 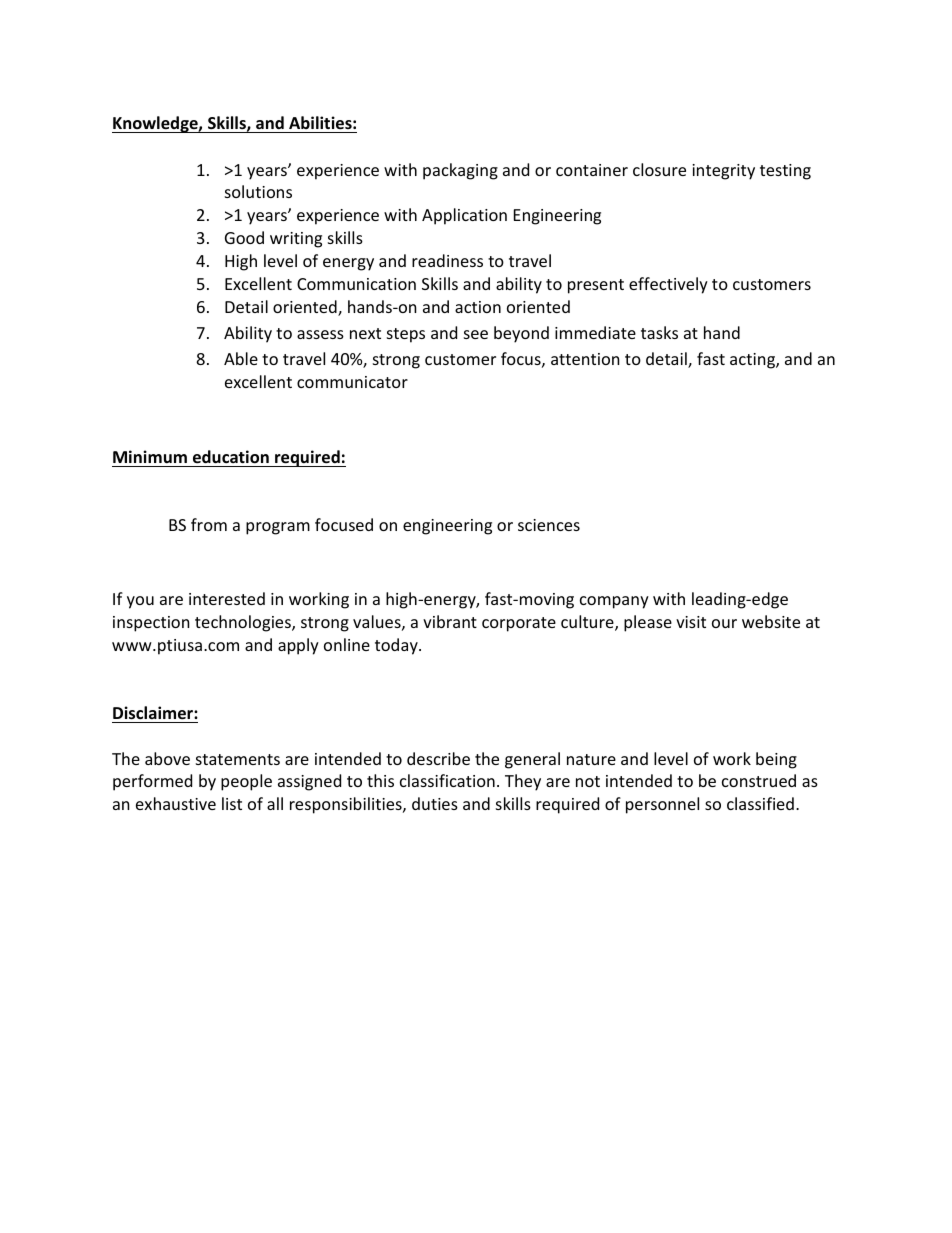 I want to click on people, so click(x=246, y=782).
